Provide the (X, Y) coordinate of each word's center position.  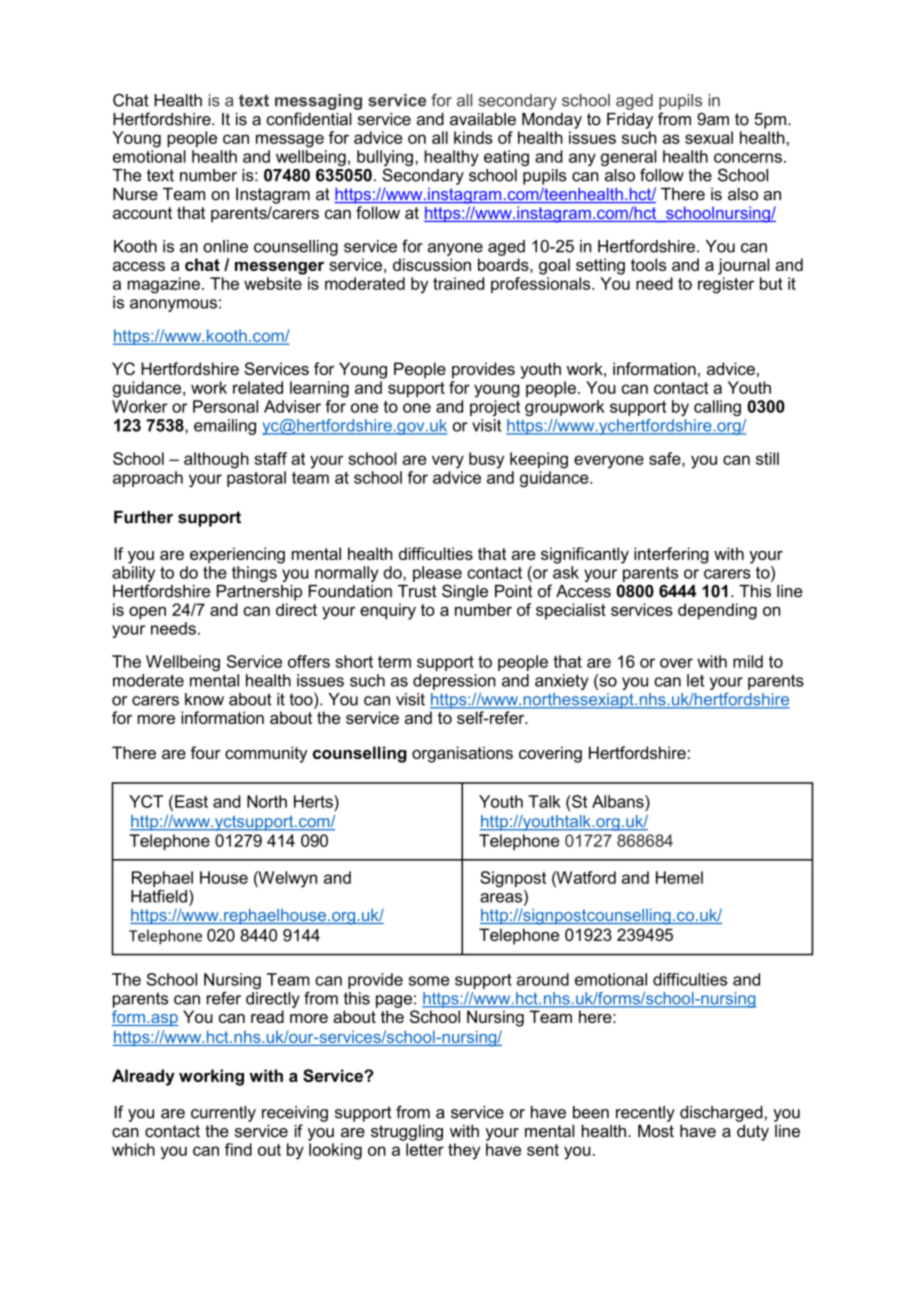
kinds (473, 137)
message (290, 141)
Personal (225, 406)
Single (465, 592)
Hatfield (159, 896)
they (464, 1151)
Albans (619, 801)
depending (717, 611)
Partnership (259, 593)
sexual (709, 137)
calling (717, 408)
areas (502, 898)
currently (223, 1114)
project (495, 408)
